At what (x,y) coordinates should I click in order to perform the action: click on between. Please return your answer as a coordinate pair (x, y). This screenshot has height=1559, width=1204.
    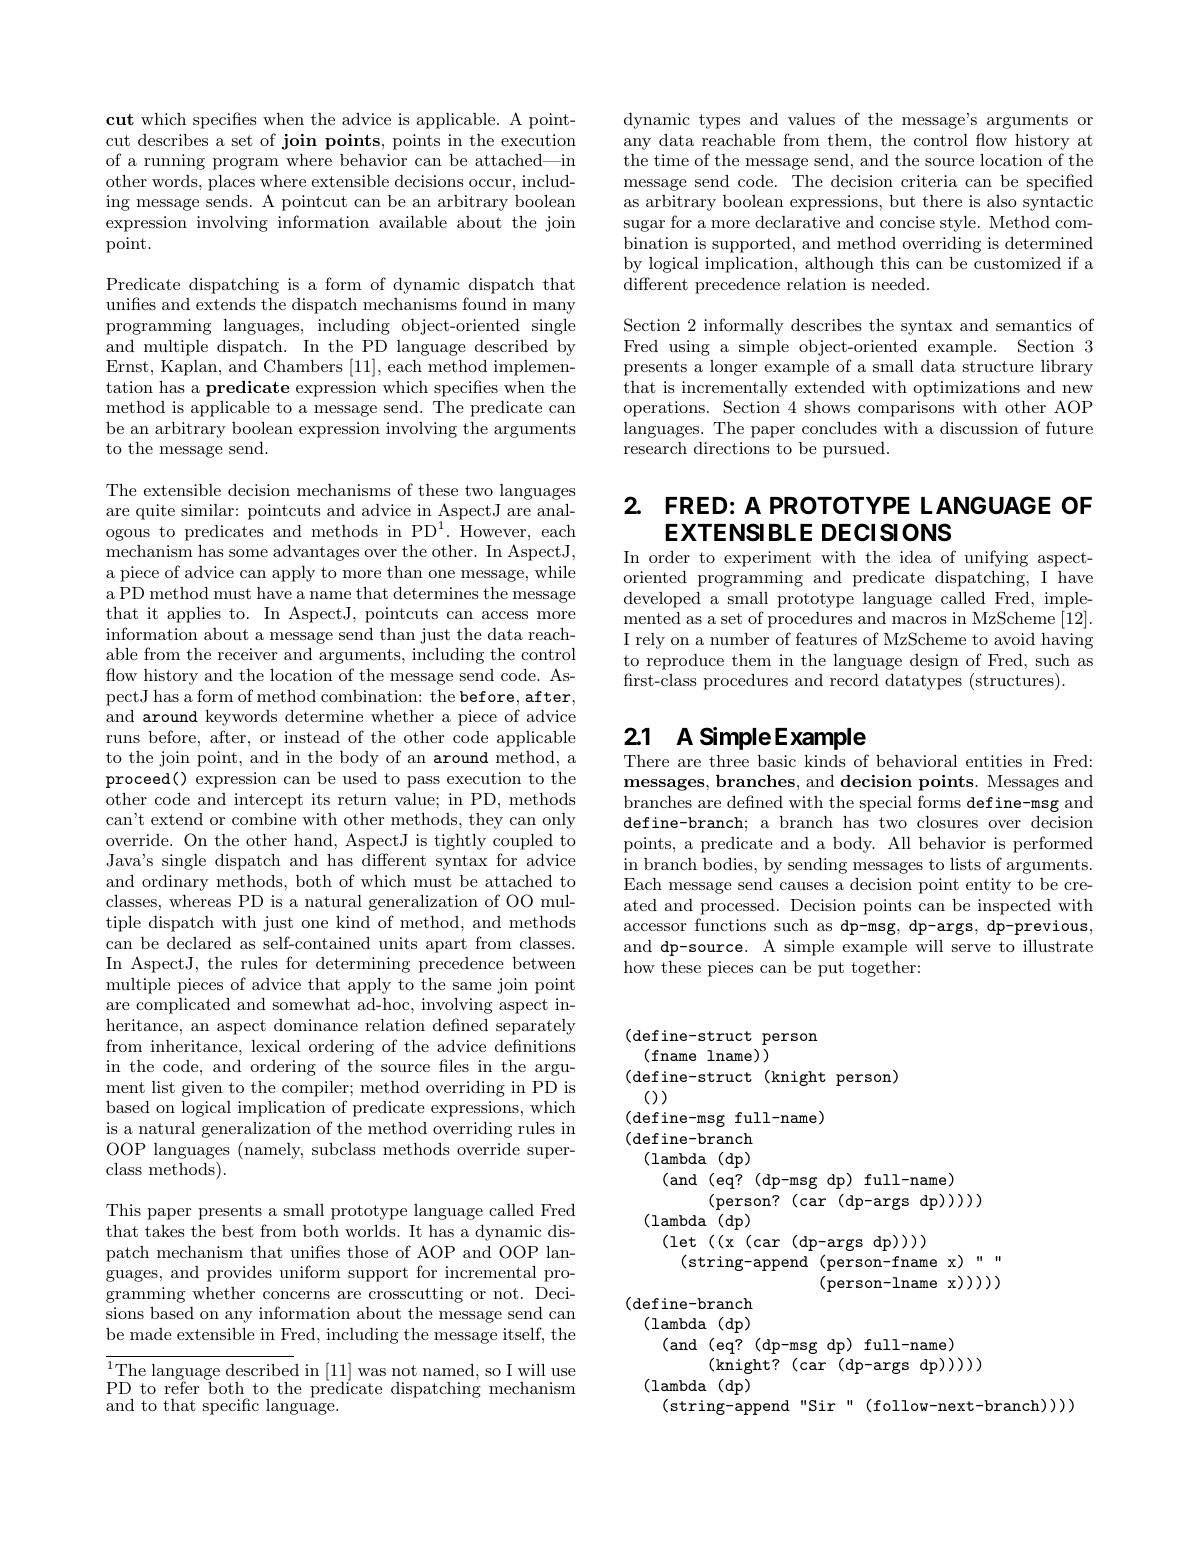
    Looking at the image, I should click on (544, 963).
